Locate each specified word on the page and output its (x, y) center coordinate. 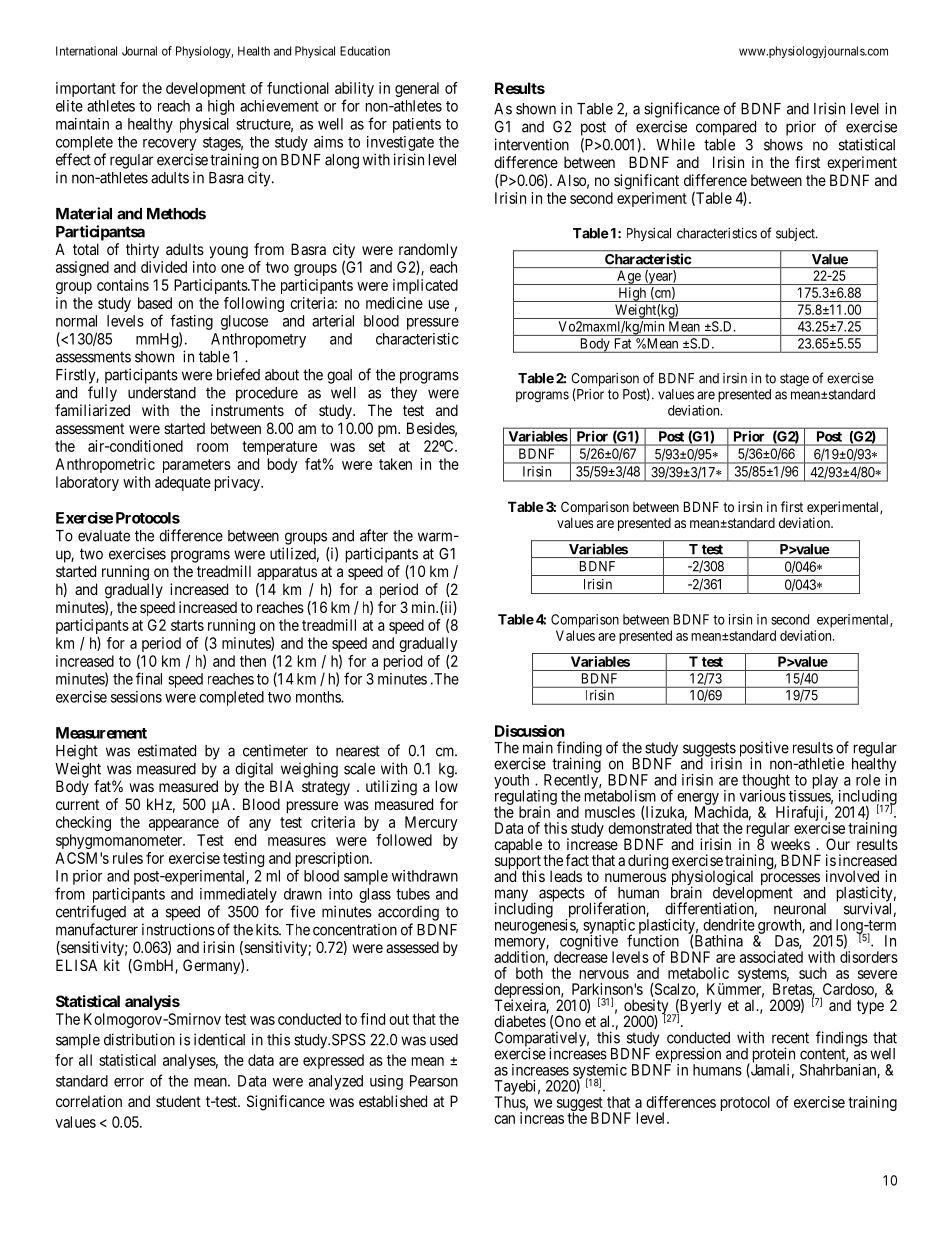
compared (726, 128)
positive (764, 750)
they (404, 394)
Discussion (530, 731)
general (417, 89)
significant (646, 182)
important (86, 89)
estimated (167, 750)
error (129, 1082)
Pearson (434, 1081)
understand (162, 393)
